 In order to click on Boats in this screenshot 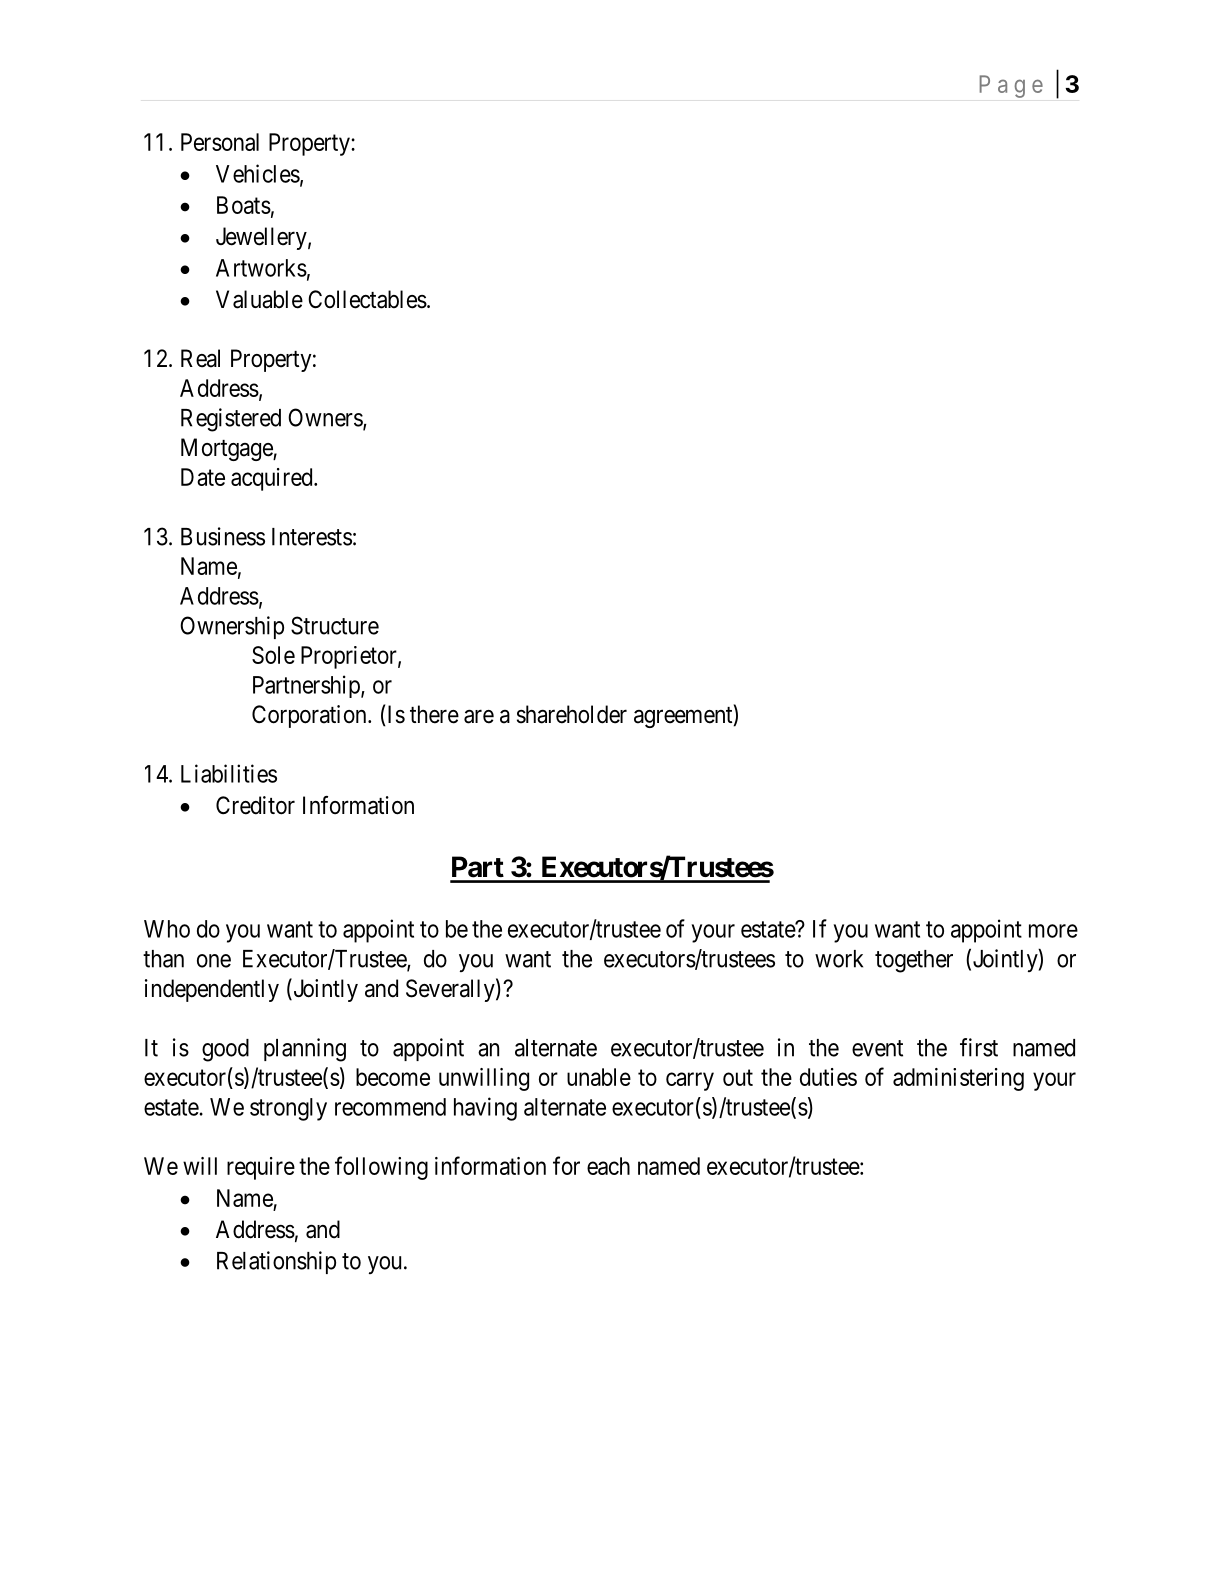, I will do `click(244, 205)`.
